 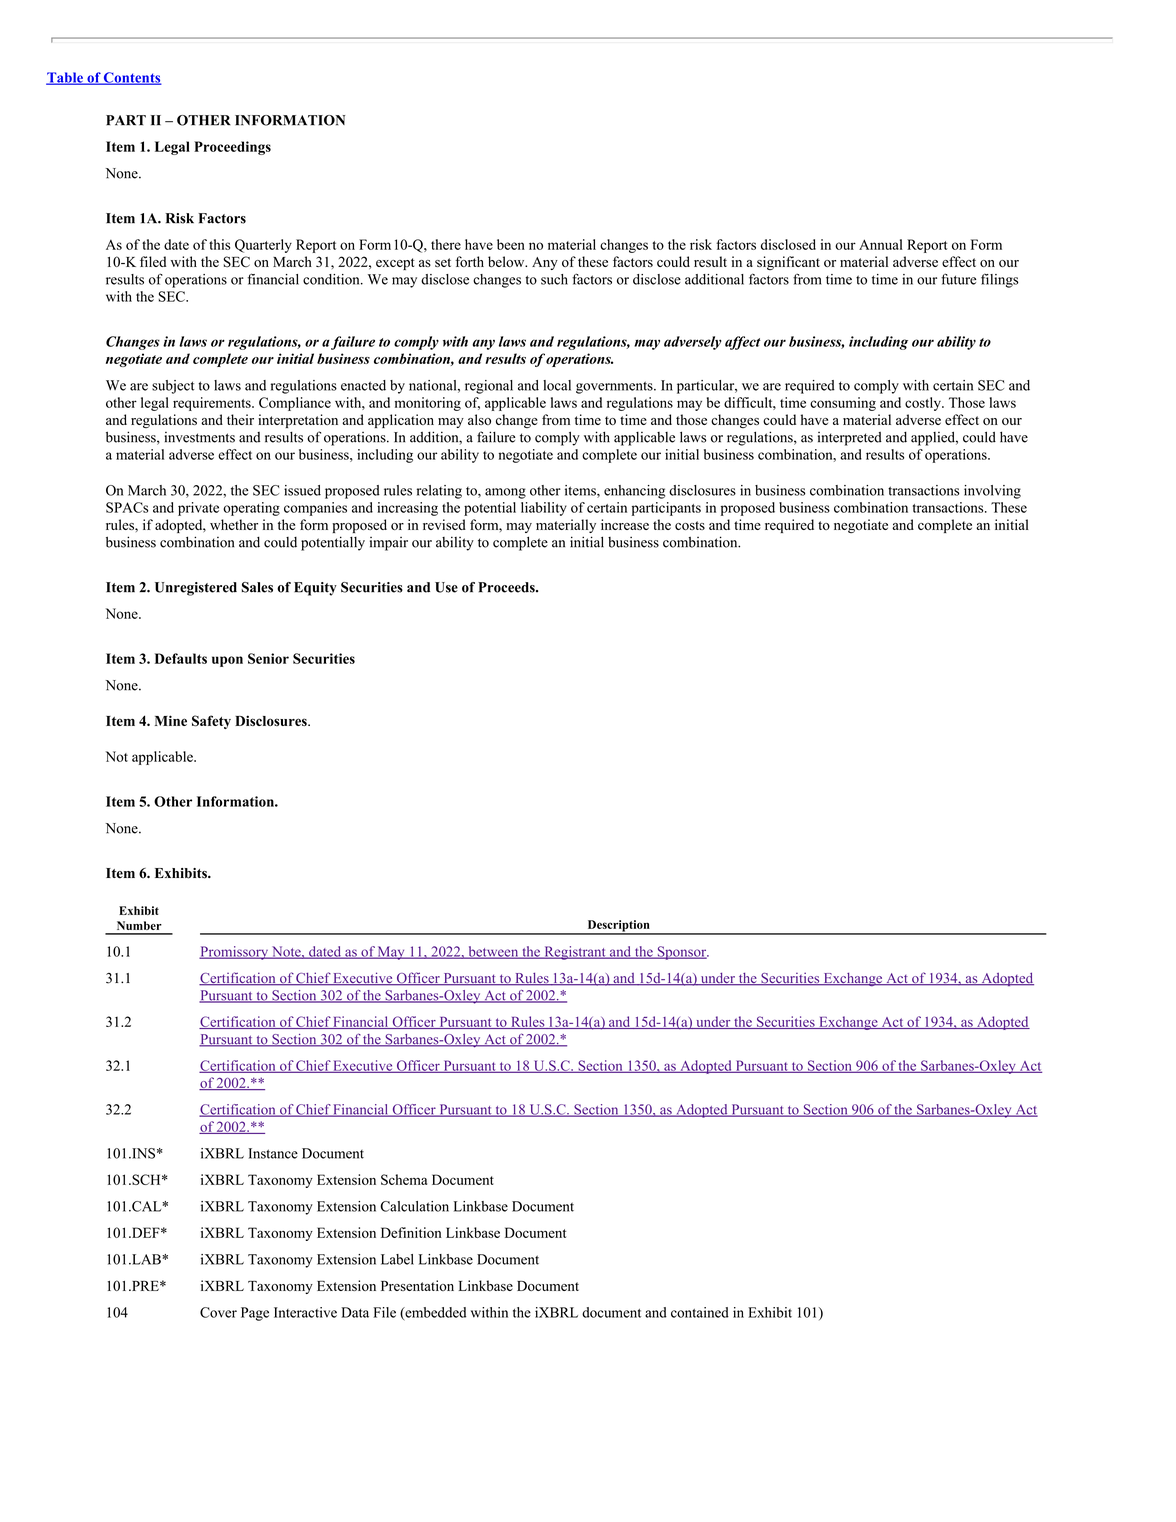 What do you see at coordinates (132, 78) in the screenshot?
I see `Contents` at bounding box center [132, 78].
